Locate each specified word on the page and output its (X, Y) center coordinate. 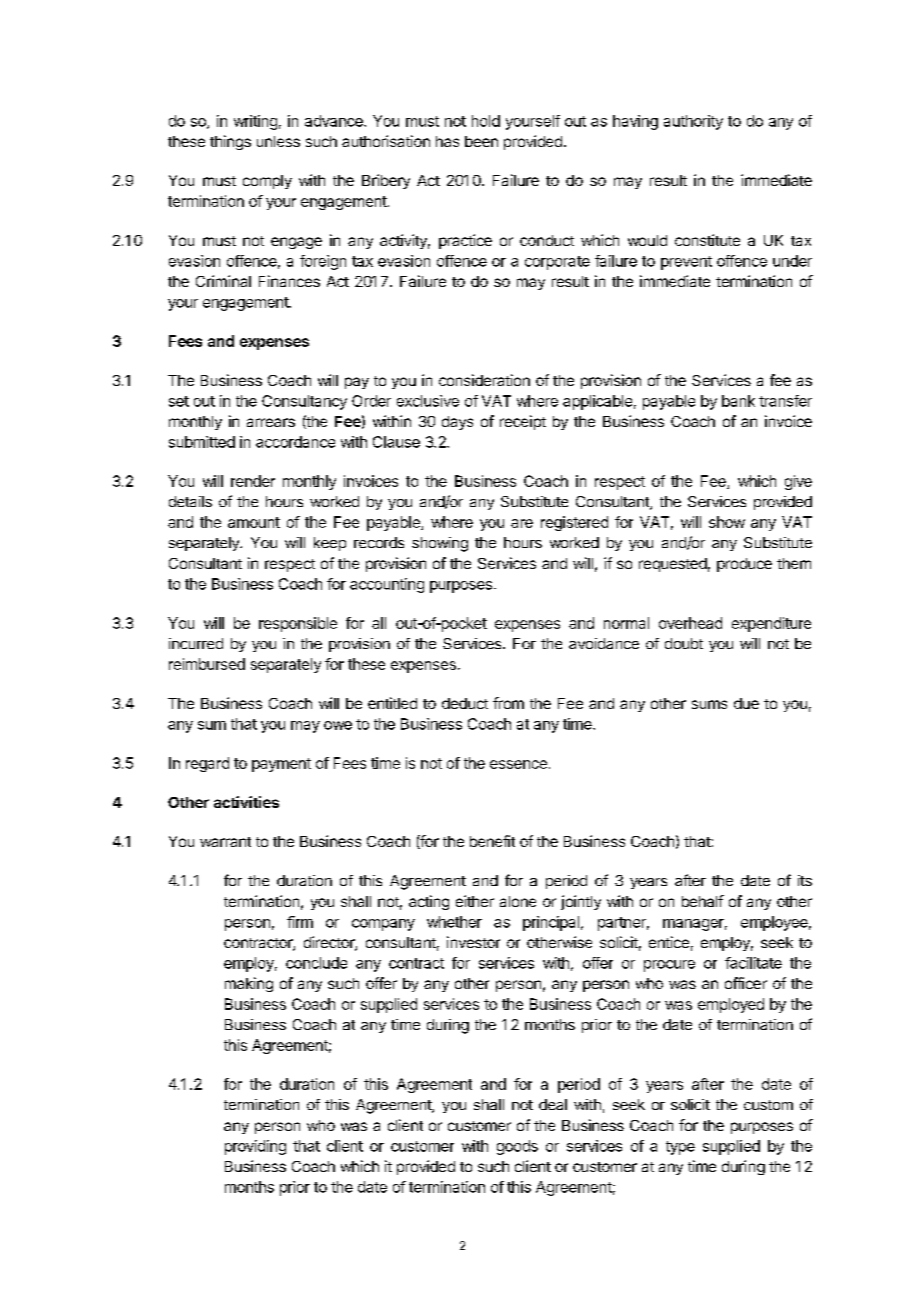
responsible (298, 624)
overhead (690, 623)
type (680, 1148)
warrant (225, 842)
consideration (484, 380)
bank (738, 401)
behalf (703, 901)
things (230, 142)
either (475, 901)
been (481, 141)
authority (693, 122)
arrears (271, 422)
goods (517, 1147)
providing (255, 1147)
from (508, 703)
